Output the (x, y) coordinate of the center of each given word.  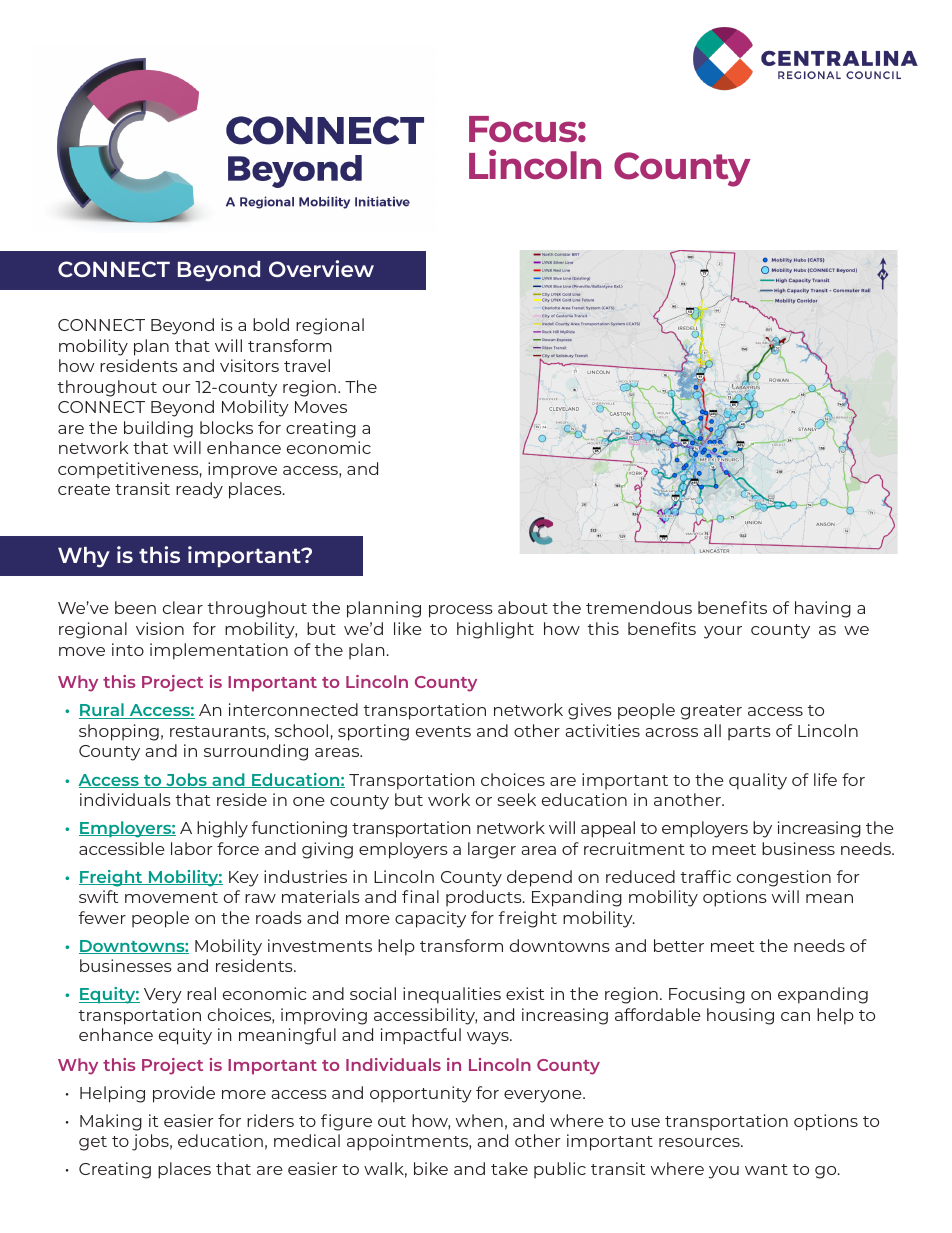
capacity (430, 919)
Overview (321, 268)
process (461, 611)
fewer (102, 917)
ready (199, 490)
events (443, 731)
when (479, 1120)
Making (111, 1122)
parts (749, 733)
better (679, 945)
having (823, 609)
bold (271, 324)
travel (307, 365)
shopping (119, 732)
